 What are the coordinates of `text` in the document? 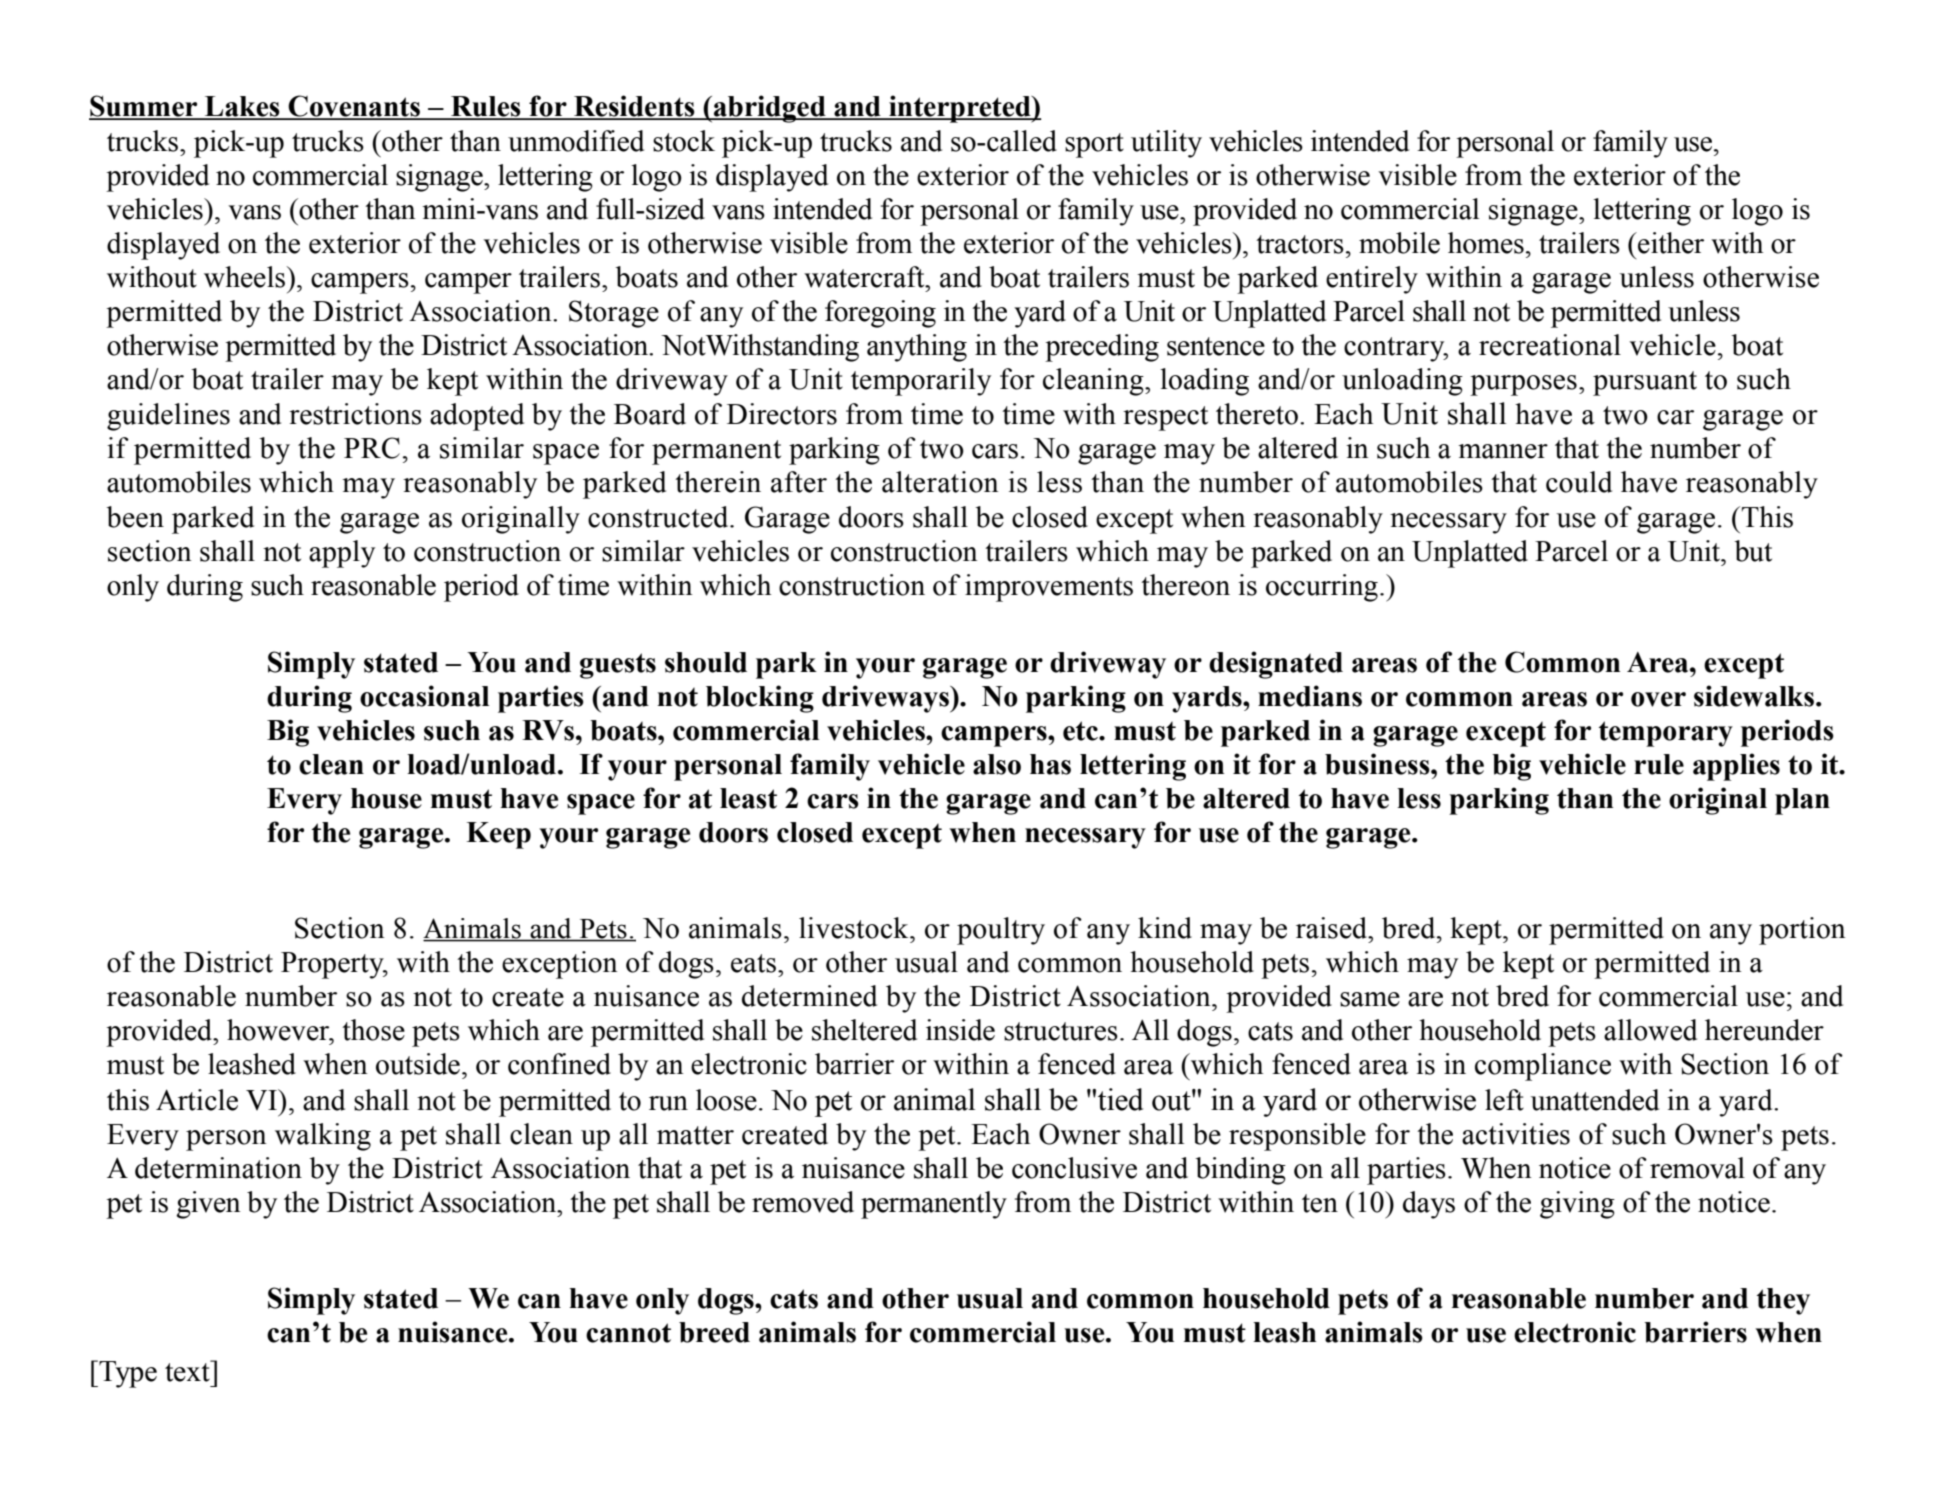 It's located at (188, 1371).
